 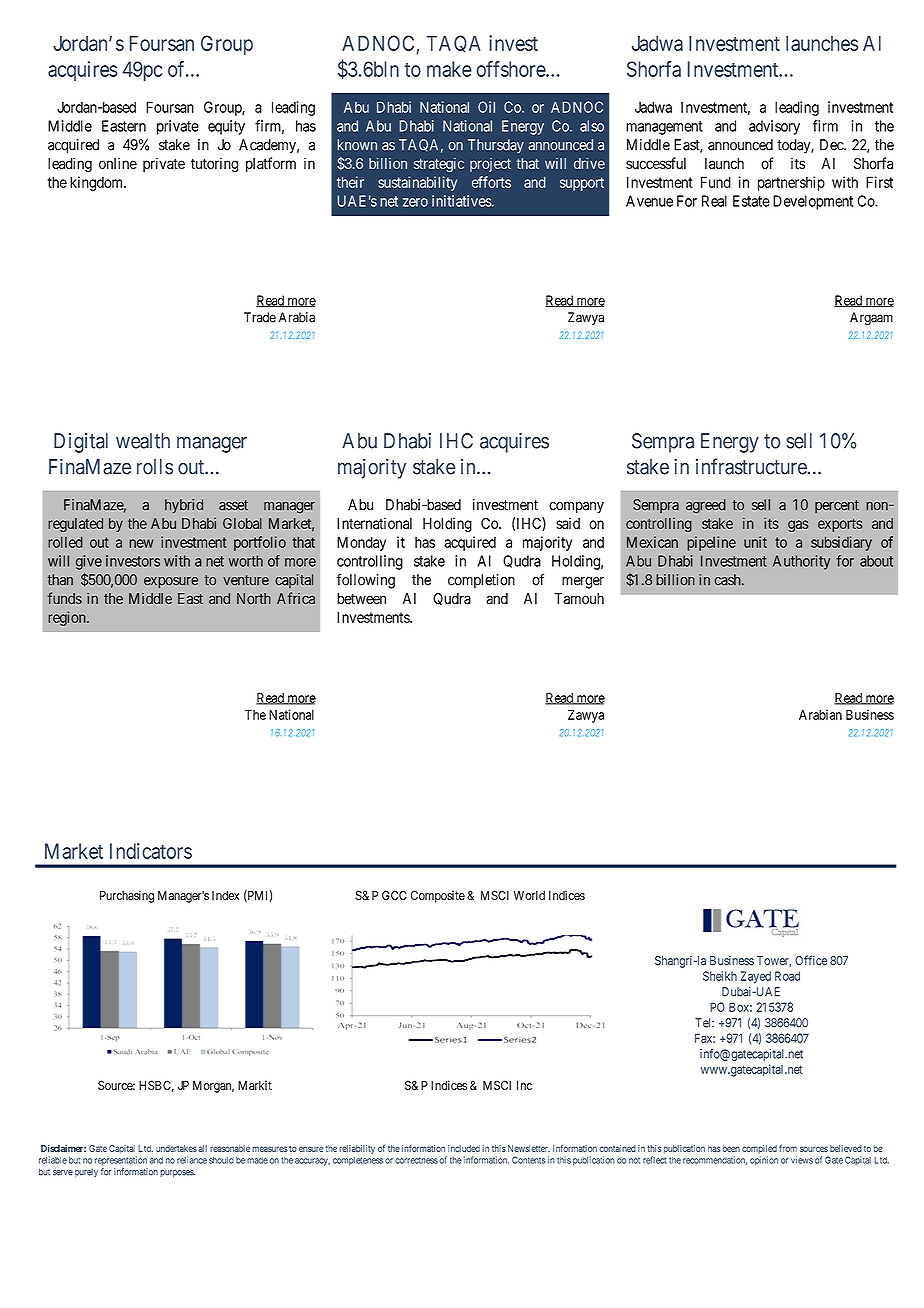 What do you see at coordinates (226, 127) in the page?
I see `equity` at bounding box center [226, 127].
